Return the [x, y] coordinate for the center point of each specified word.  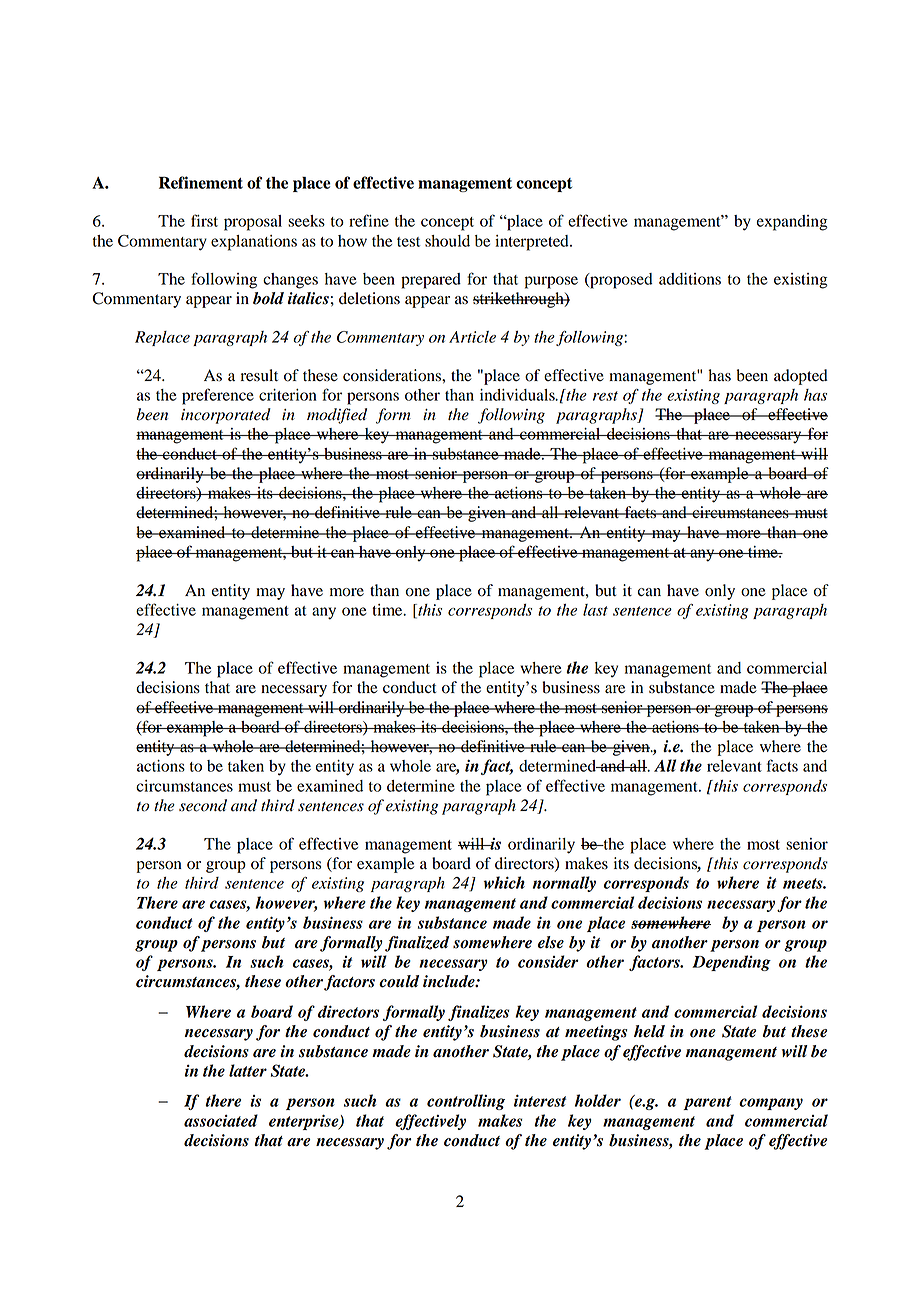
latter [248, 1070]
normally [564, 884]
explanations [254, 243]
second [203, 805]
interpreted [533, 243]
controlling [466, 1102]
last [595, 610]
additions [690, 279]
